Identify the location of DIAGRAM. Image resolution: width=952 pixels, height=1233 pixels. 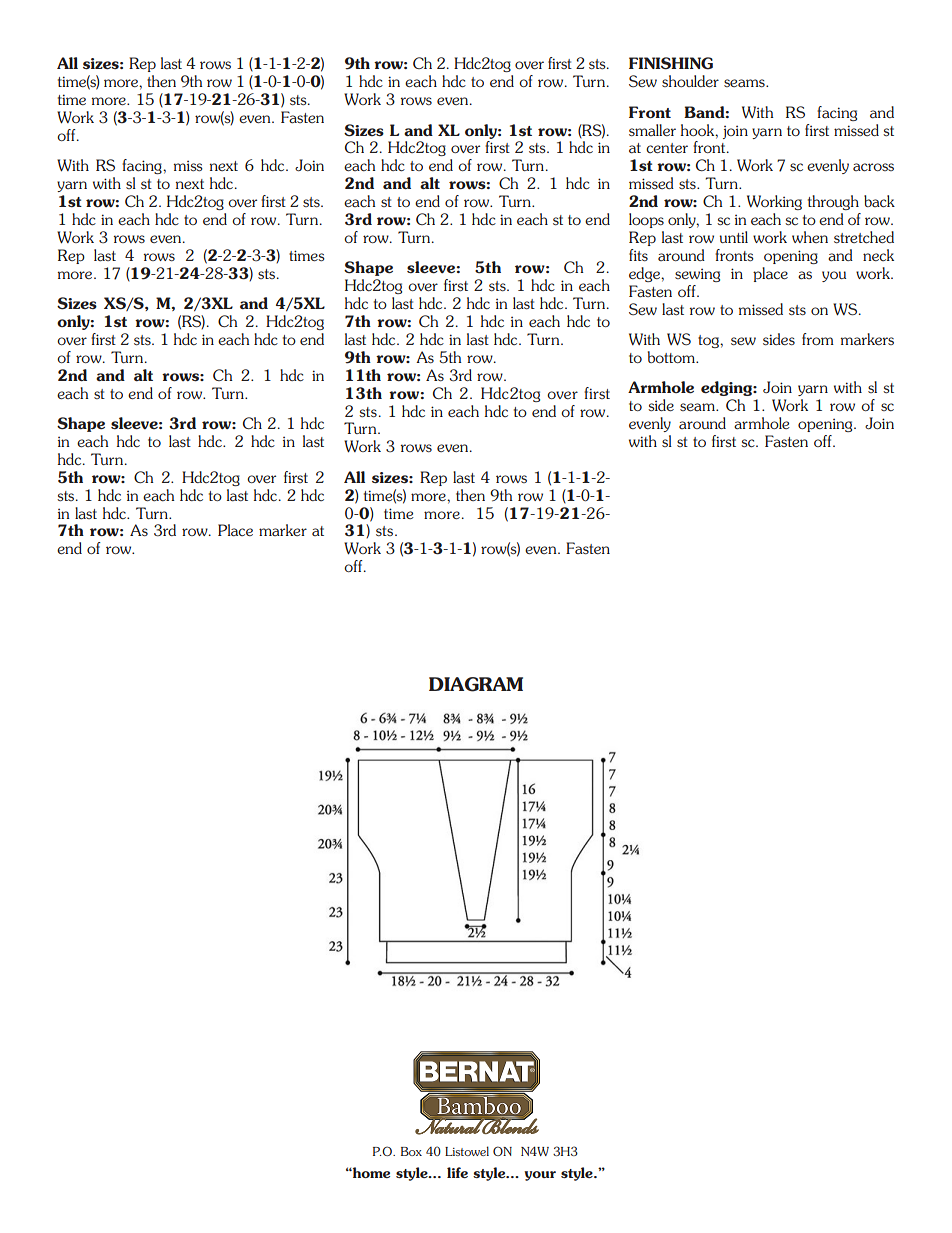
(476, 684).
